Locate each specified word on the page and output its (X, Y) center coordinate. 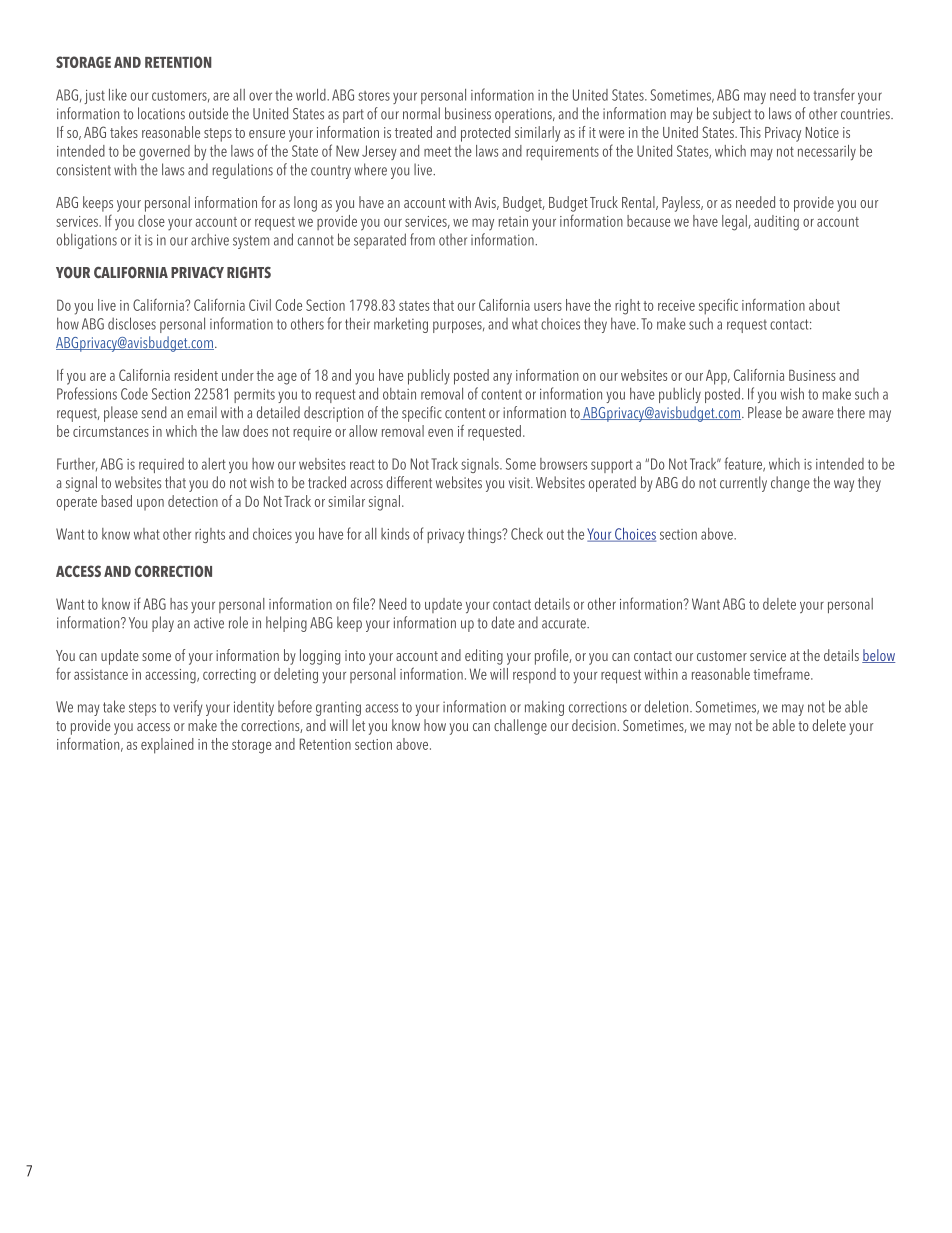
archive (210, 239)
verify (187, 708)
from (422, 239)
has (179, 604)
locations (161, 113)
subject (732, 115)
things (486, 535)
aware (818, 414)
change (790, 484)
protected (485, 134)
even (440, 433)
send (154, 412)
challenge (520, 727)
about (824, 305)
